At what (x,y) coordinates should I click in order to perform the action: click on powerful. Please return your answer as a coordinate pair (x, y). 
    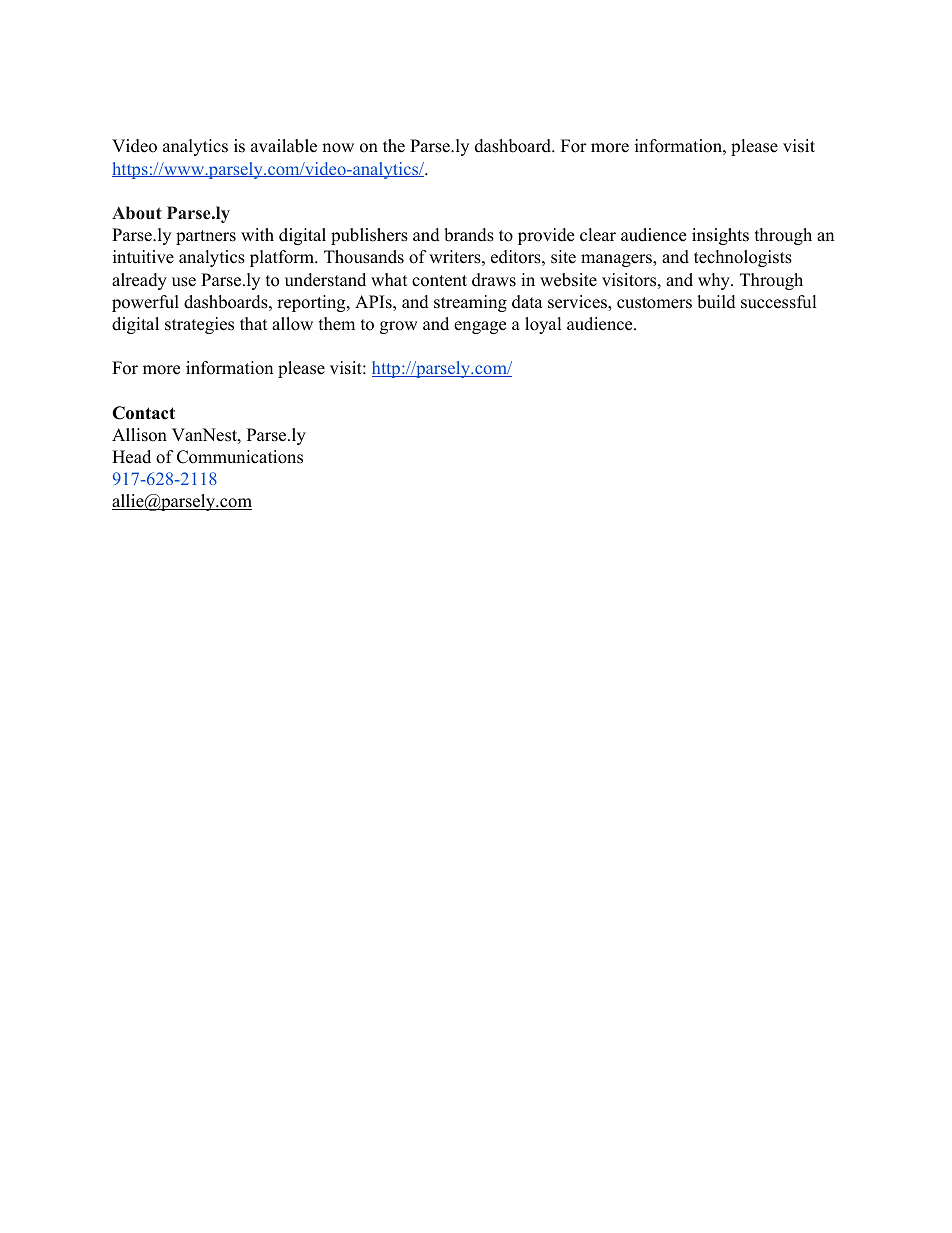
    Looking at the image, I should click on (145, 303).
